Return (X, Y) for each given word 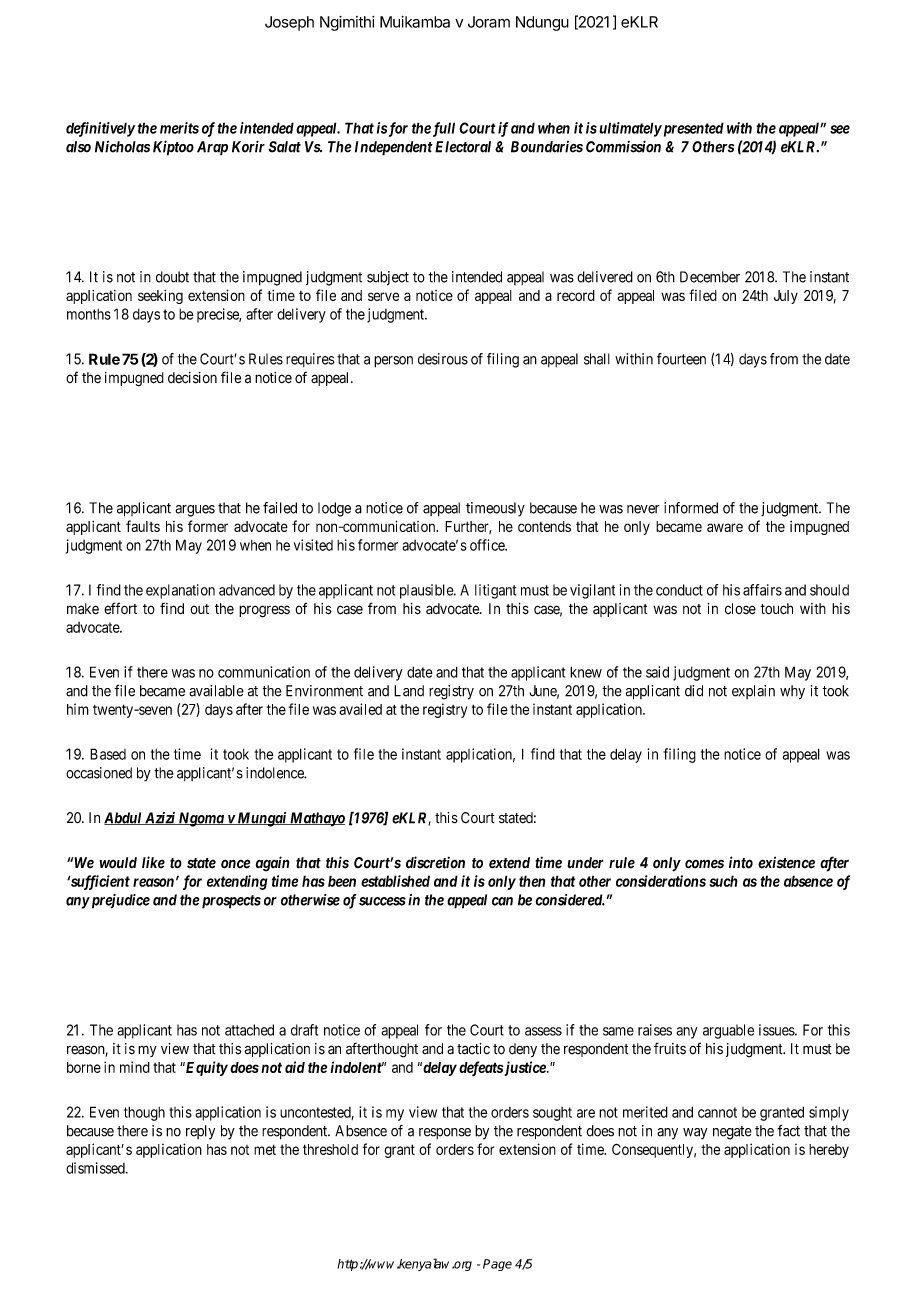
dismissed (96, 1168)
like (153, 862)
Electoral (463, 147)
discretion (435, 862)
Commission (623, 146)
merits (179, 128)
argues (195, 511)
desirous (443, 359)
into (741, 862)
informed (691, 508)
